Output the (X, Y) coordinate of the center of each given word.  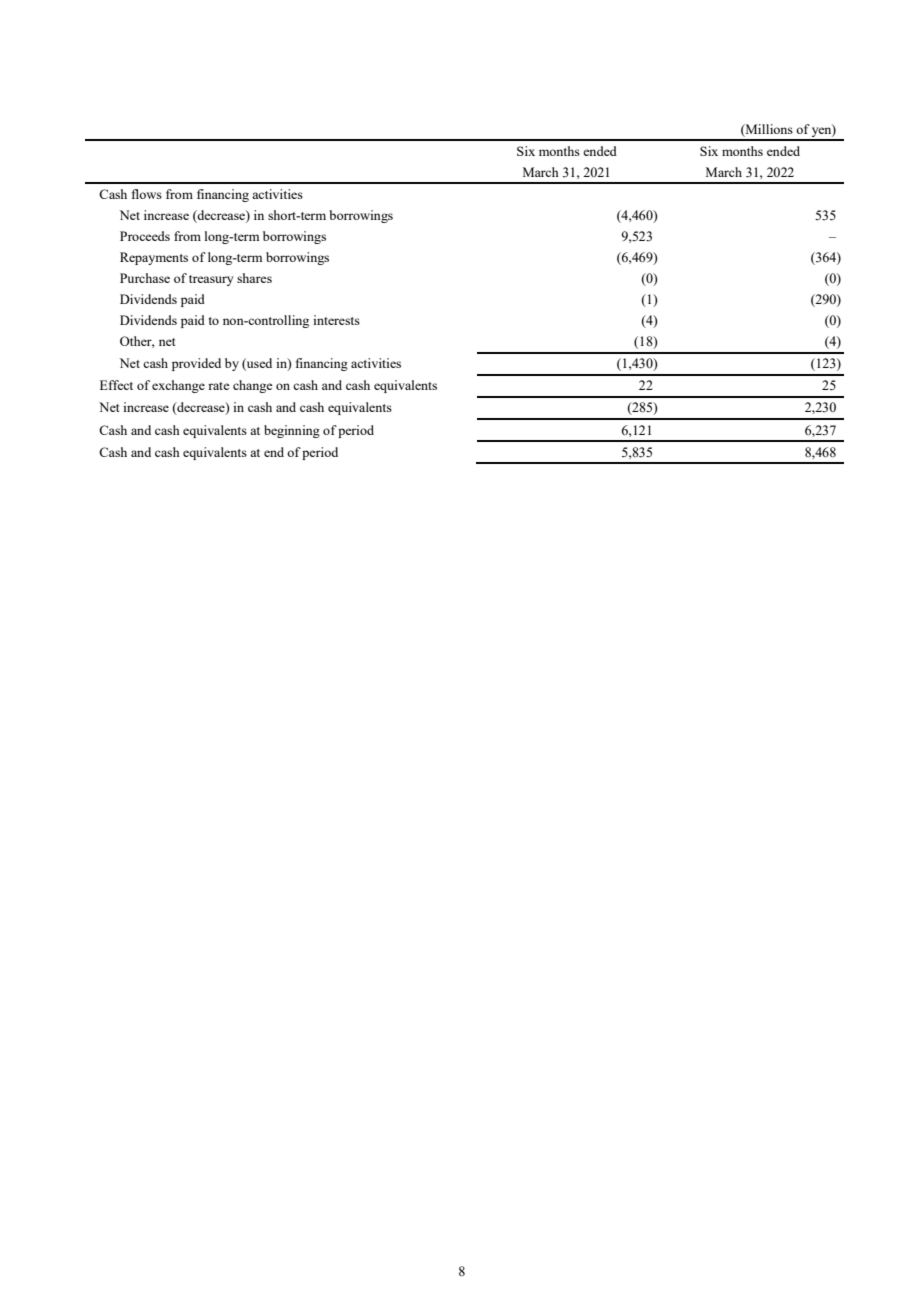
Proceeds (145, 236)
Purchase (145, 278)
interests (336, 320)
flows (147, 194)
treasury (211, 280)
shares (254, 278)
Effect (116, 385)
